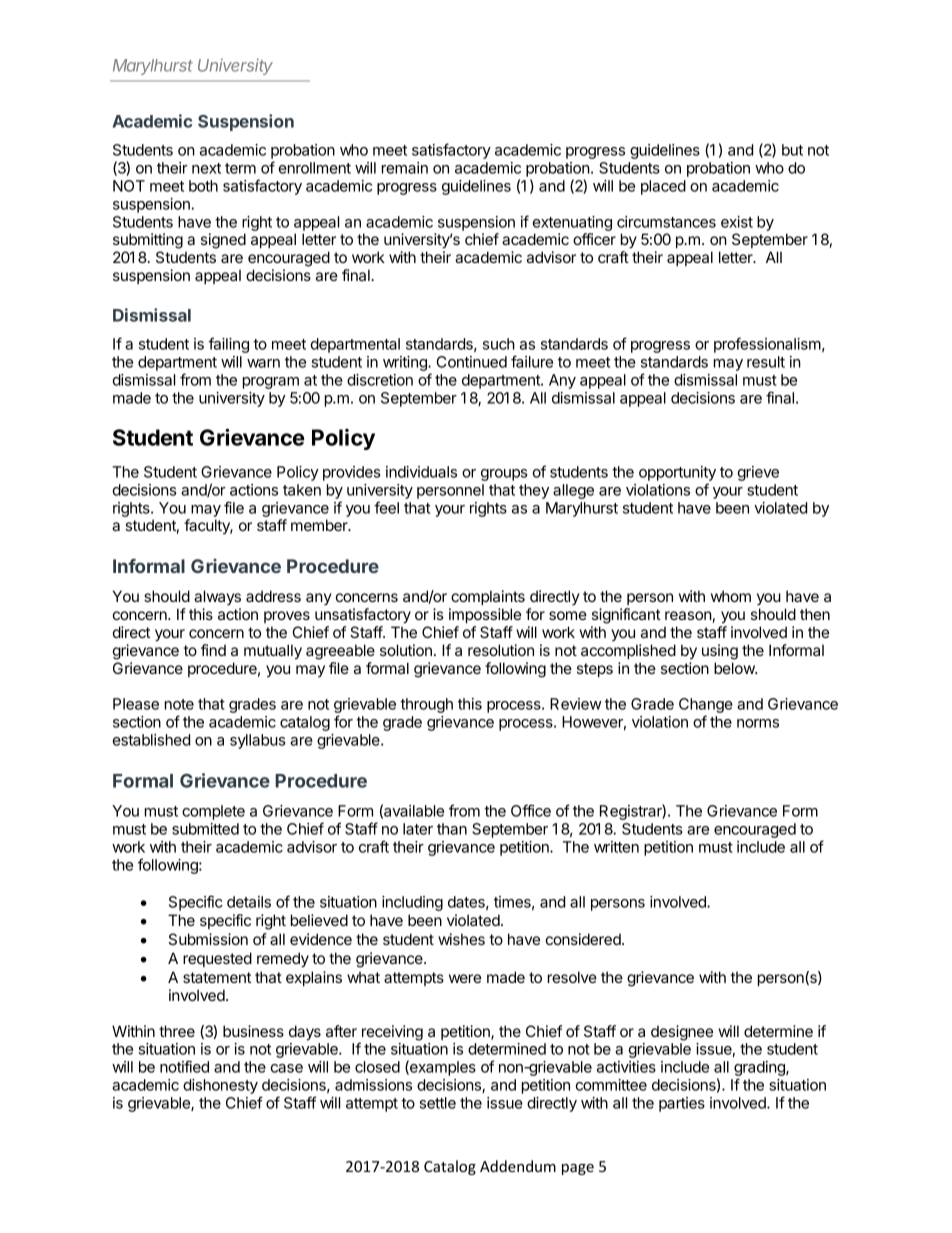 This screenshot has height=1233, width=952. What do you see at coordinates (220, 1086) in the screenshot?
I see `dishonesty` at bounding box center [220, 1086].
